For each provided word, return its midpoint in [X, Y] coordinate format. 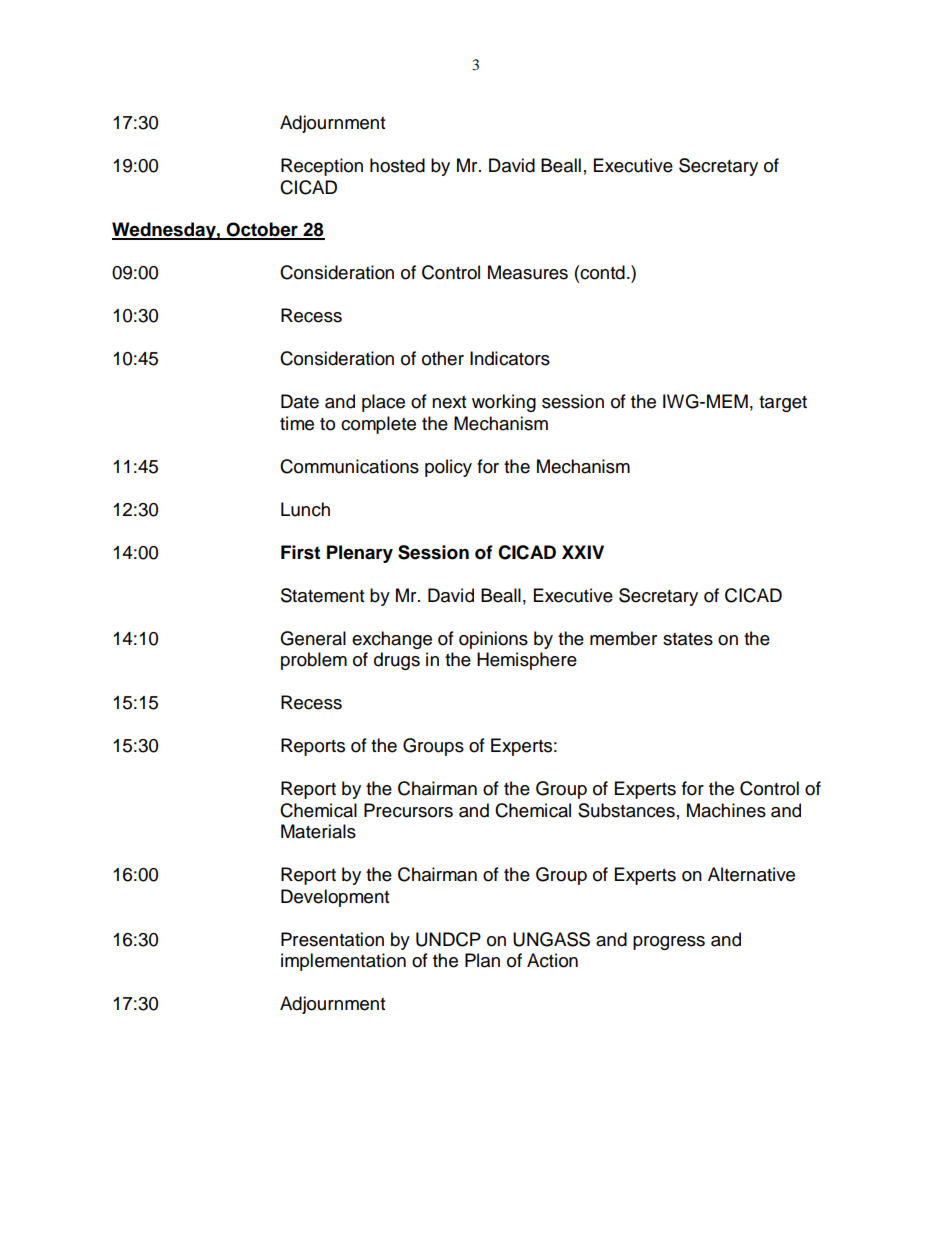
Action [552, 960]
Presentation [332, 939]
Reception [322, 167]
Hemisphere [527, 661]
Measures [528, 272]
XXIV [583, 552]
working [504, 403]
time [297, 423]
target [783, 404]
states [688, 639]
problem [314, 661]
